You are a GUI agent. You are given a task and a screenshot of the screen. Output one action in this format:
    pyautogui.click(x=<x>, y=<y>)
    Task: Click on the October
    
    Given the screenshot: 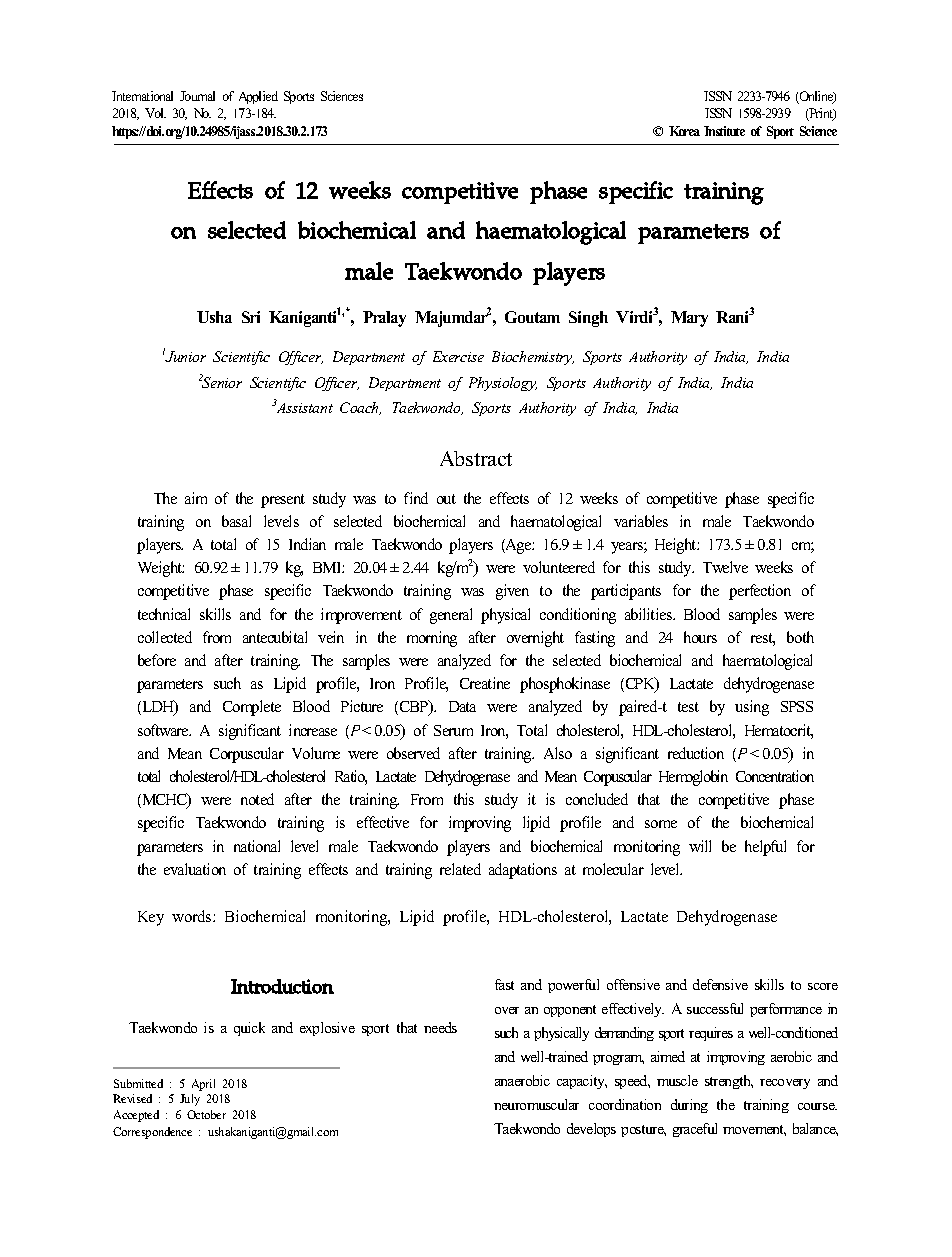 What is the action you would take?
    pyautogui.click(x=206, y=1114)
